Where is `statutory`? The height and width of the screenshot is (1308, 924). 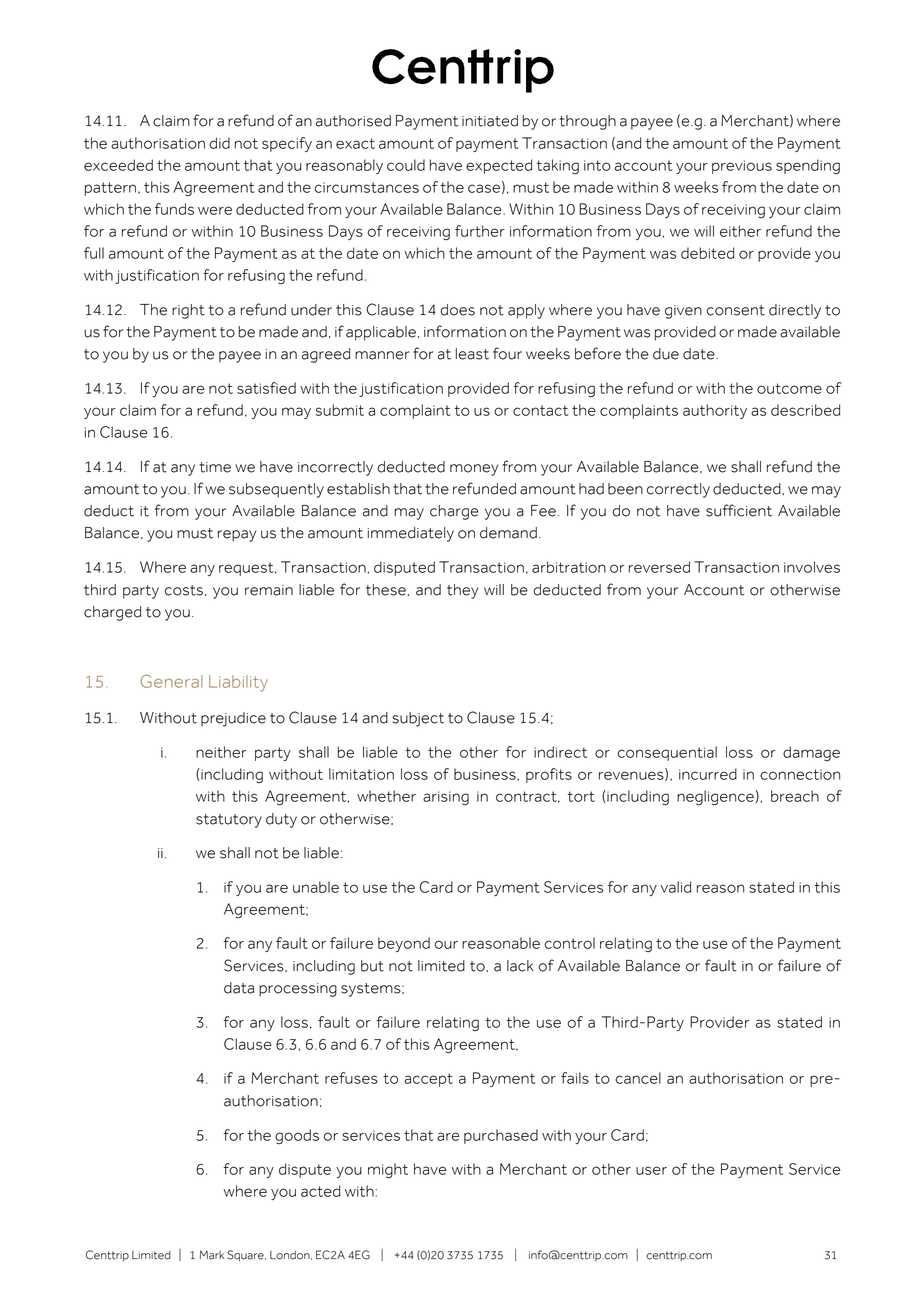
statutory is located at coordinates (229, 821).
